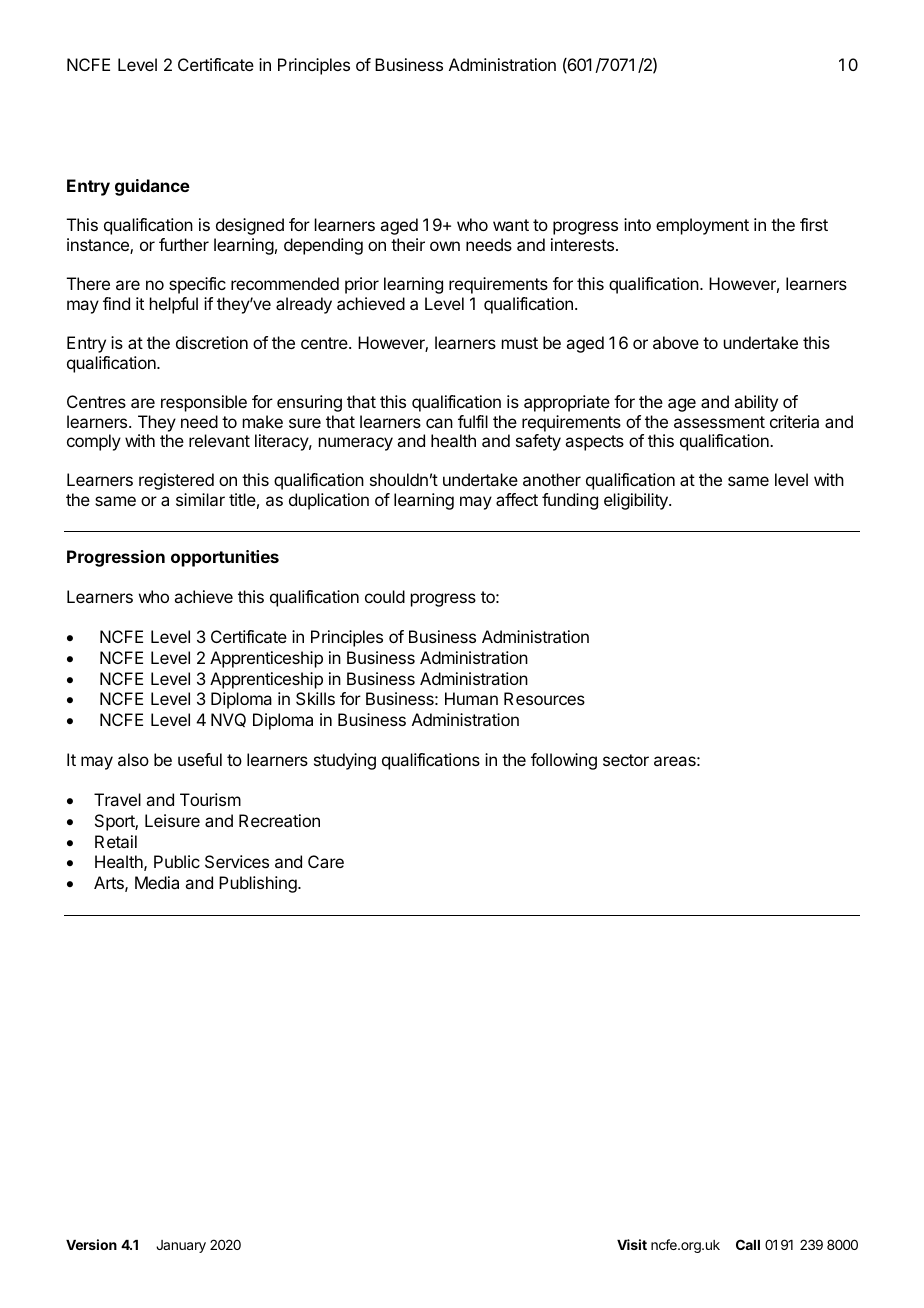 The width and height of the screenshot is (924, 1308). Describe the element at coordinates (626, 760) in the screenshot. I see `sector` at that location.
